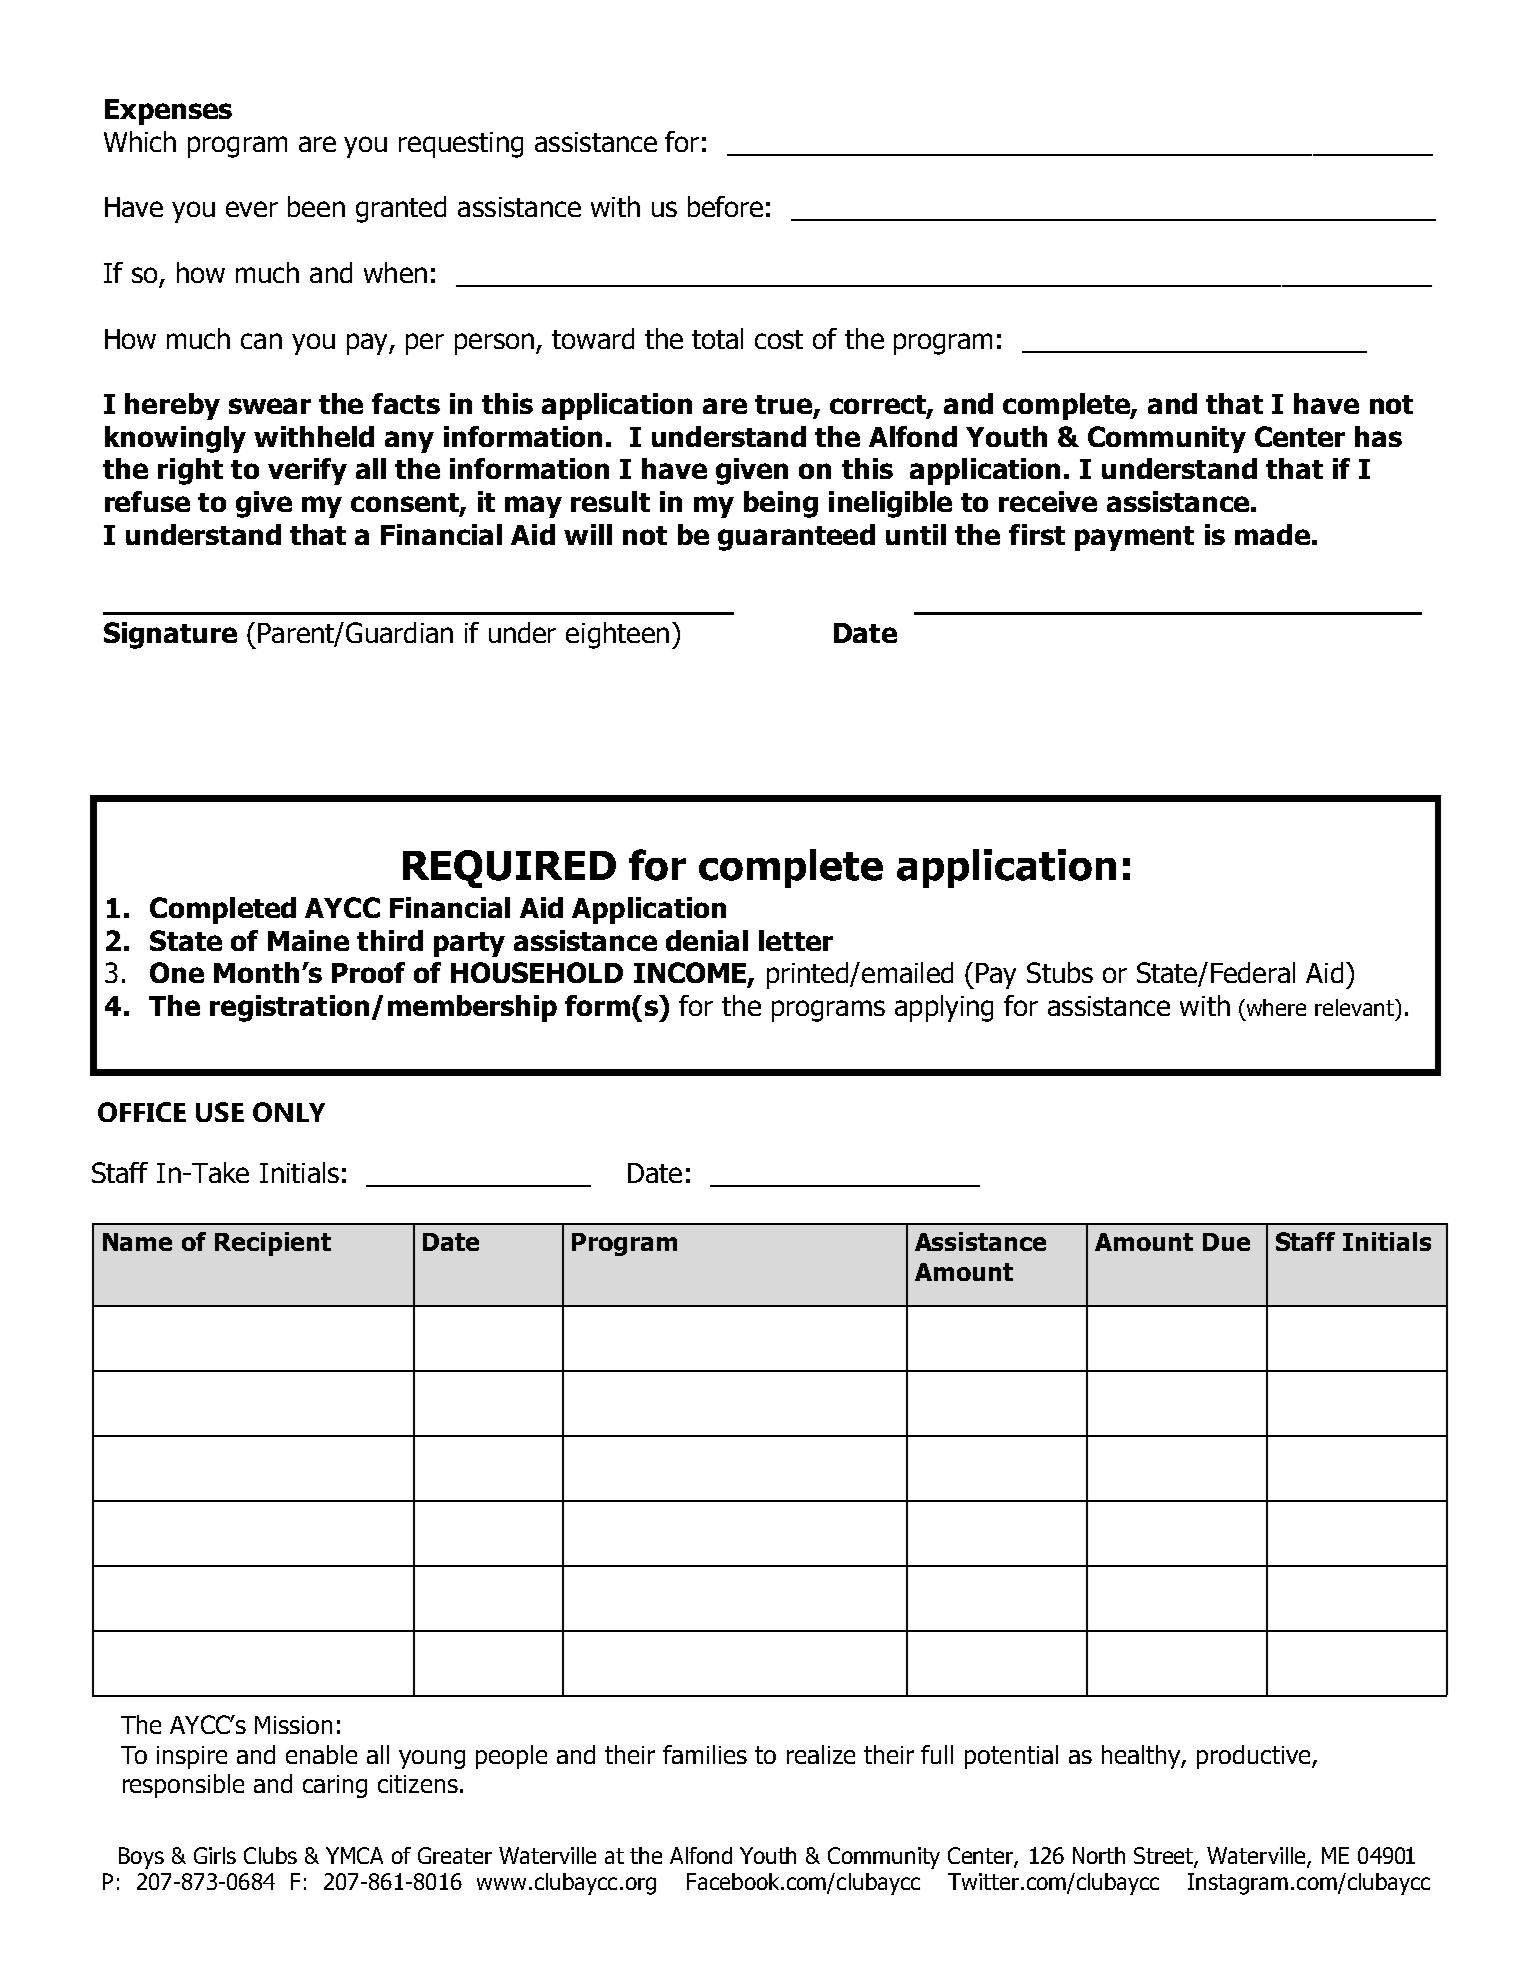 This screenshot has width=1531, height=1981. What do you see at coordinates (944, 1008) in the screenshot?
I see `applying` at bounding box center [944, 1008].
